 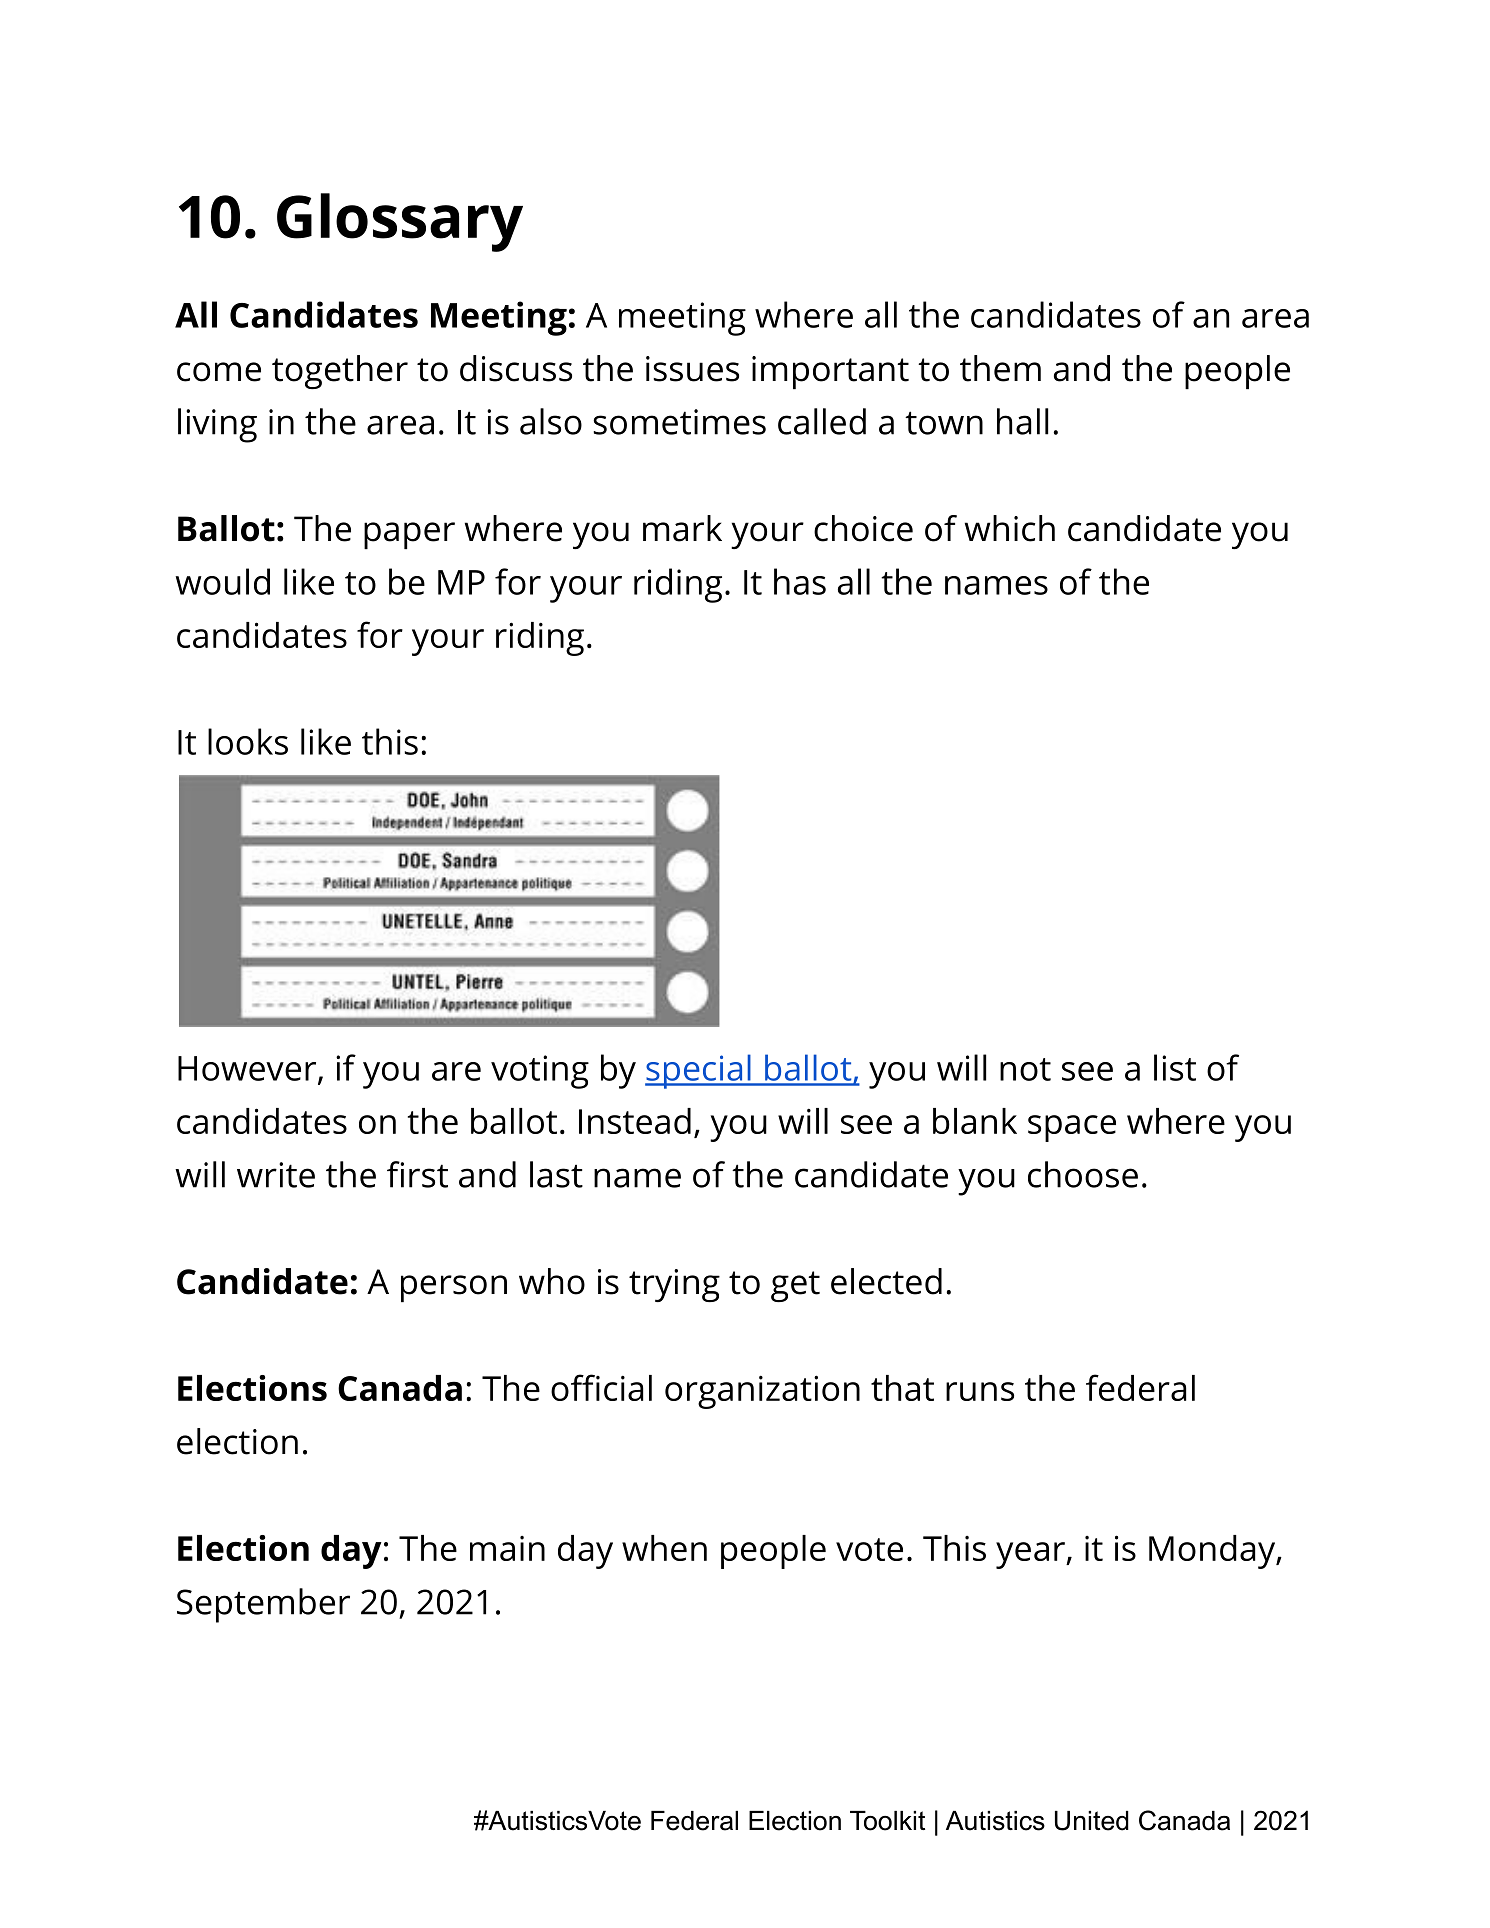 I want to click on not, so click(x=1025, y=1069).
